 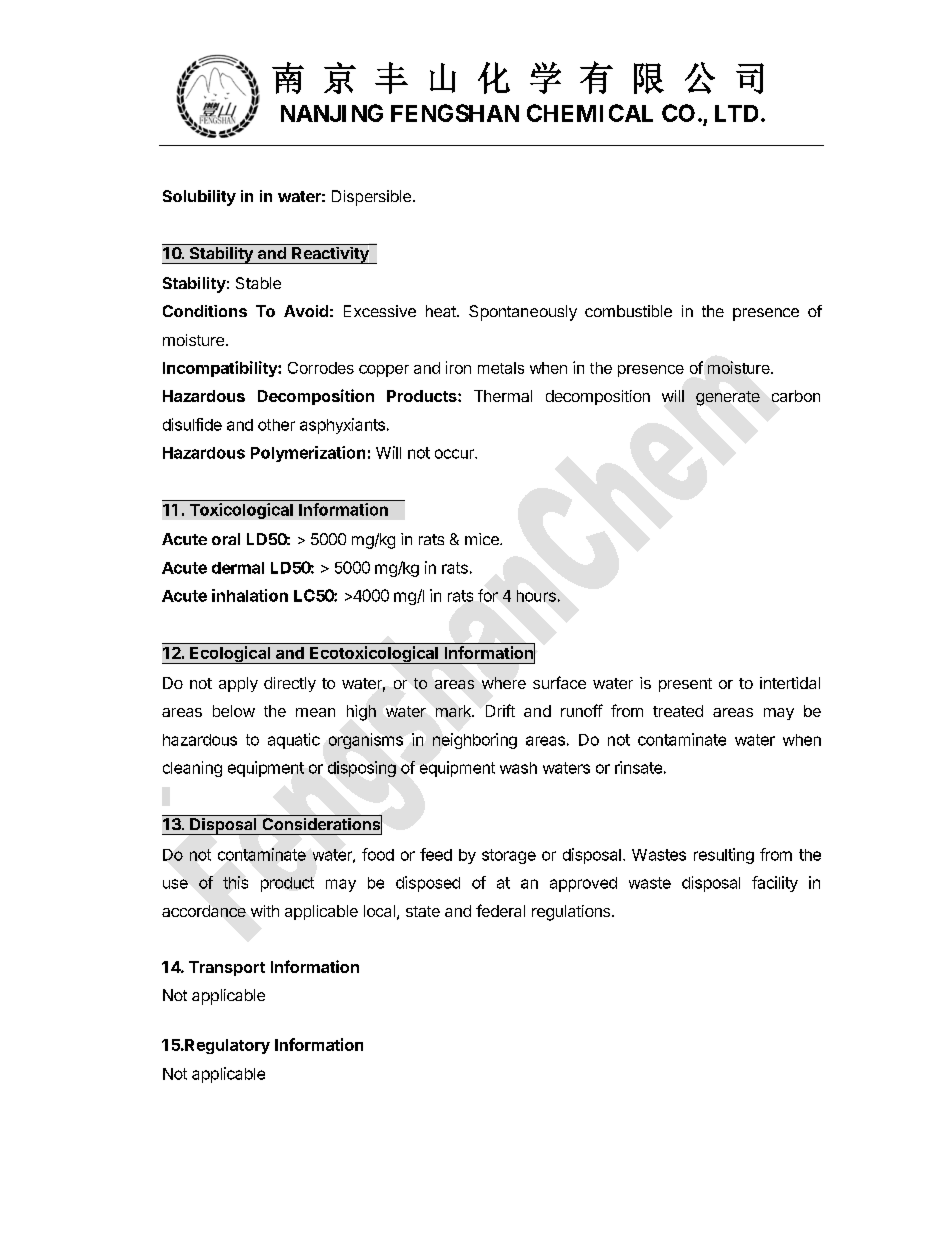 What do you see at coordinates (475, 741) in the page?
I see `neighboring` at bounding box center [475, 741].
